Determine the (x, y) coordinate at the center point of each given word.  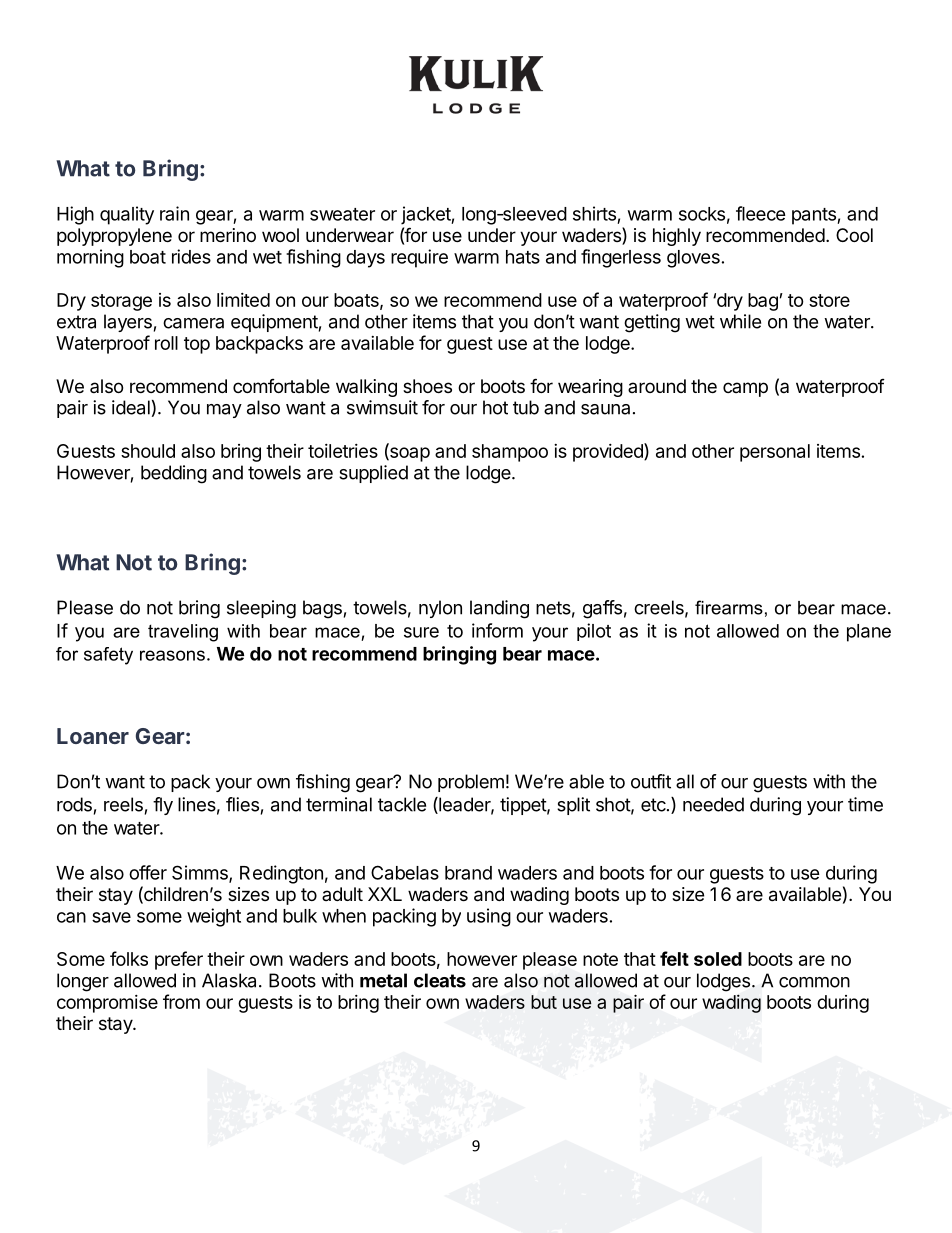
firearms (729, 607)
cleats (440, 980)
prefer (179, 960)
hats (523, 257)
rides (191, 256)
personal (775, 453)
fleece (761, 213)
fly (163, 806)
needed (713, 804)
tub (526, 407)
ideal (131, 407)
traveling (183, 633)
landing (499, 609)
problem (471, 783)
